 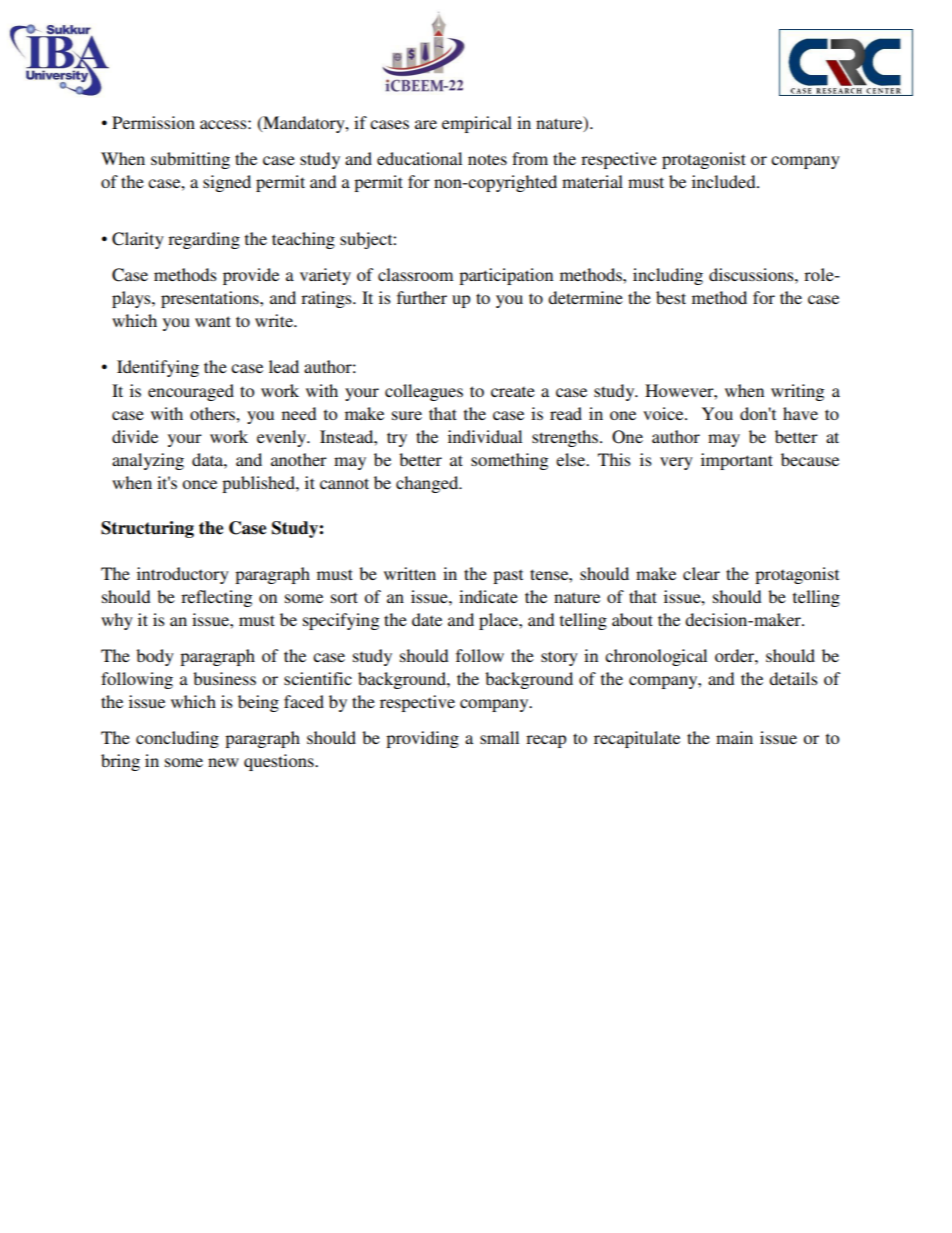 I want to click on concluding, so click(x=177, y=739).
